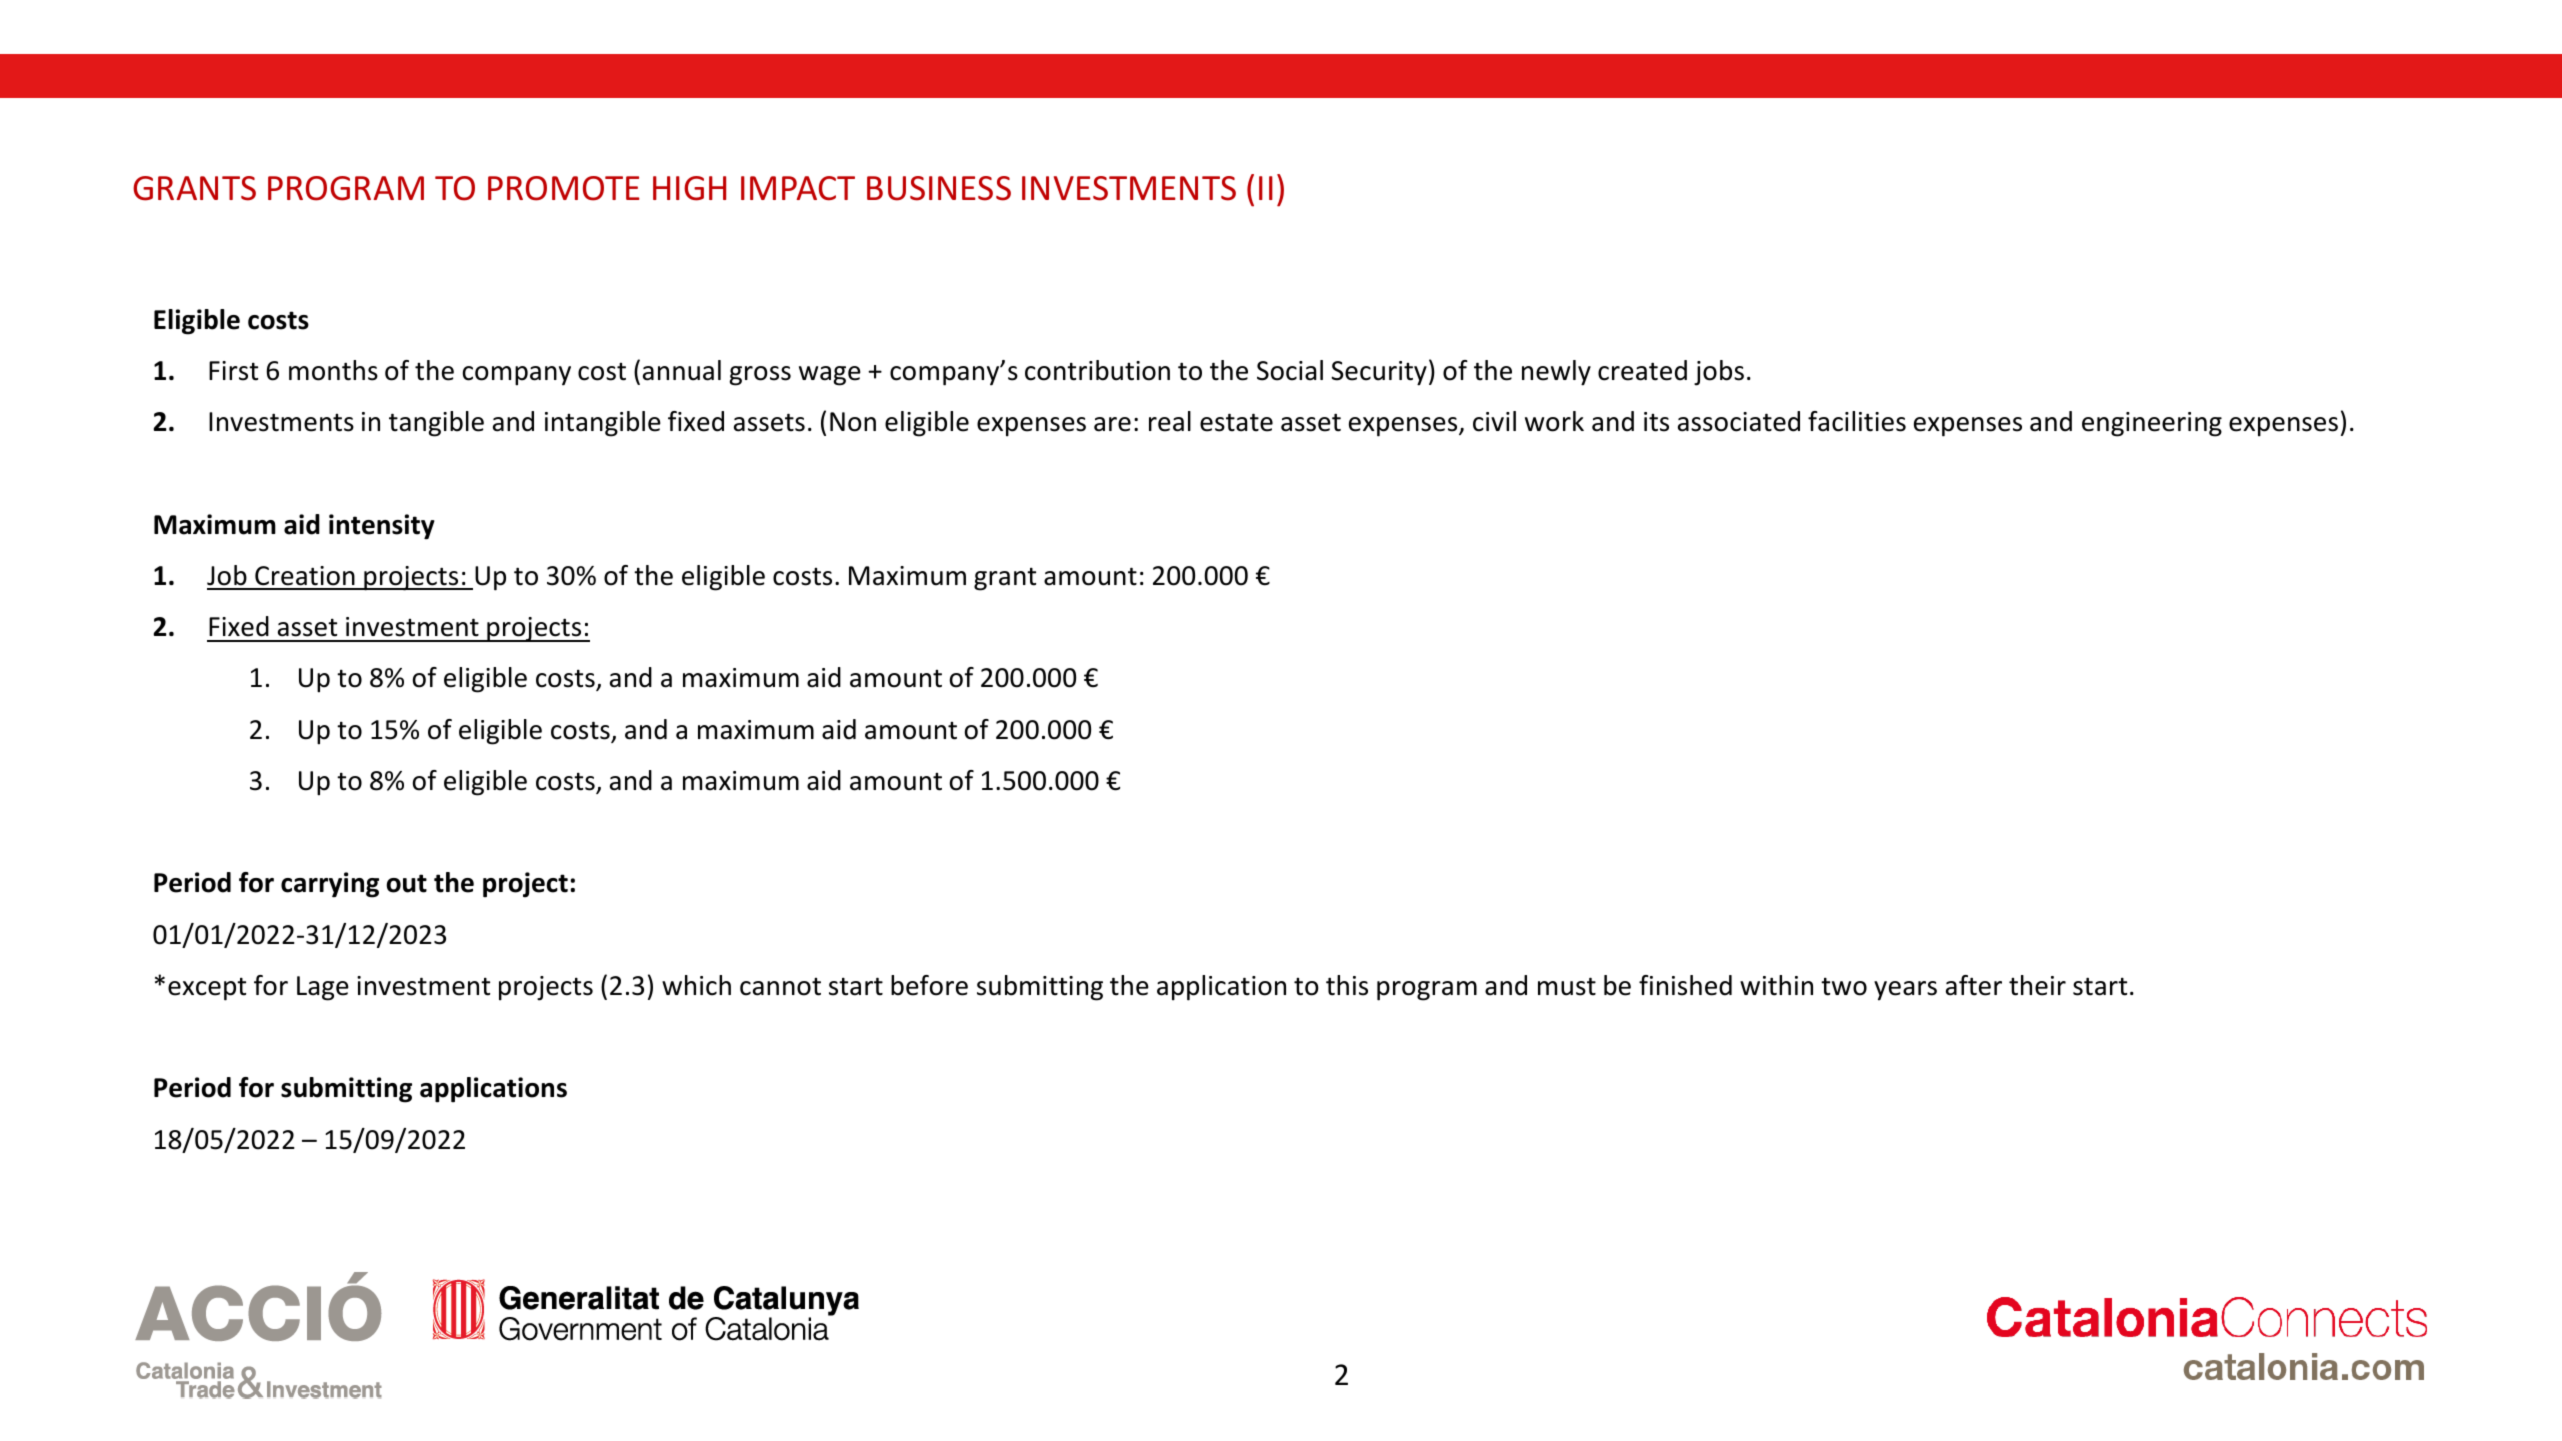 The image size is (2562, 1441). I want to click on intensity, so click(382, 527).
